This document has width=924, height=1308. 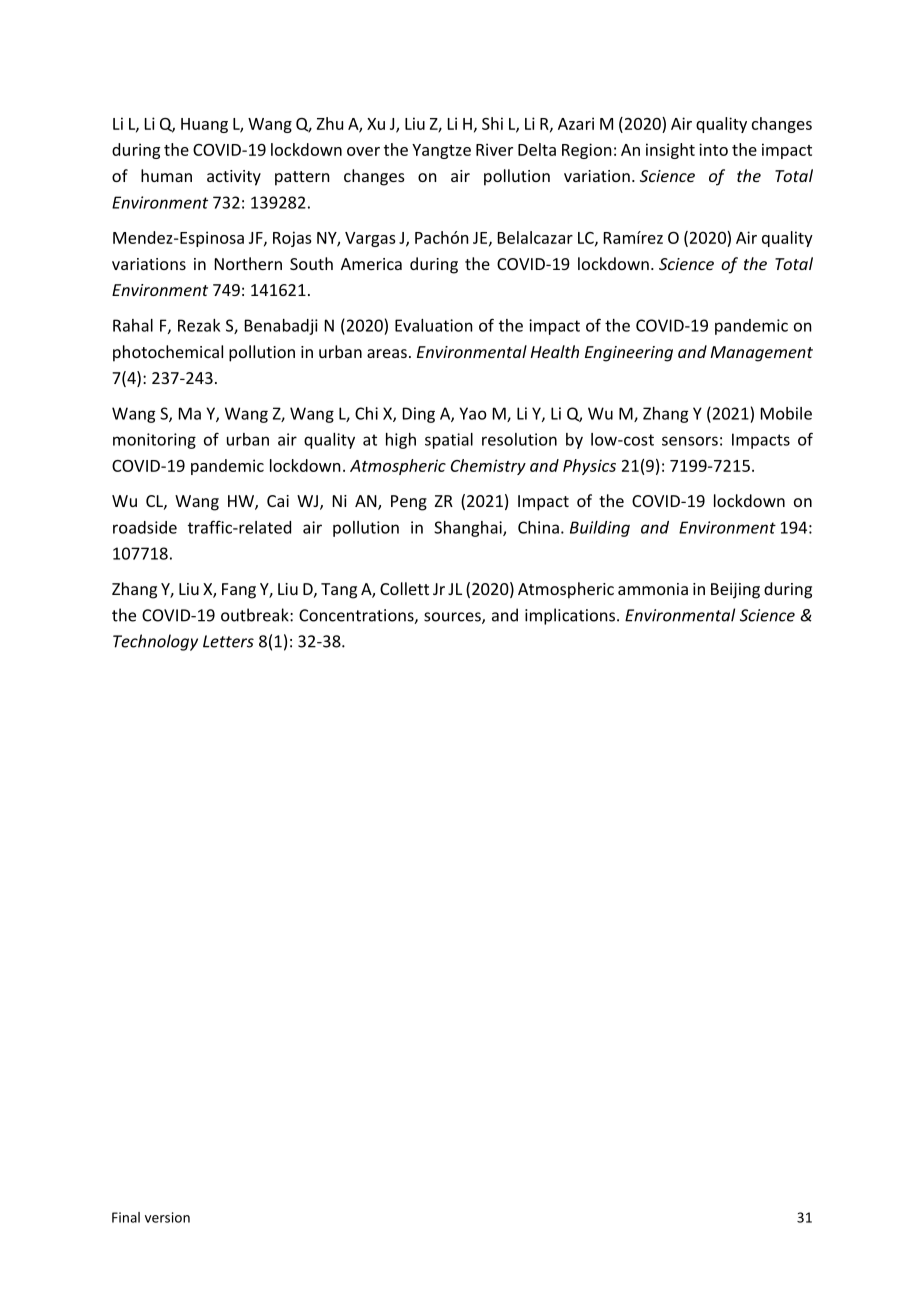 What do you see at coordinates (167, 1217) in the document?
I see `version` at bounding box center [167, 1217].
